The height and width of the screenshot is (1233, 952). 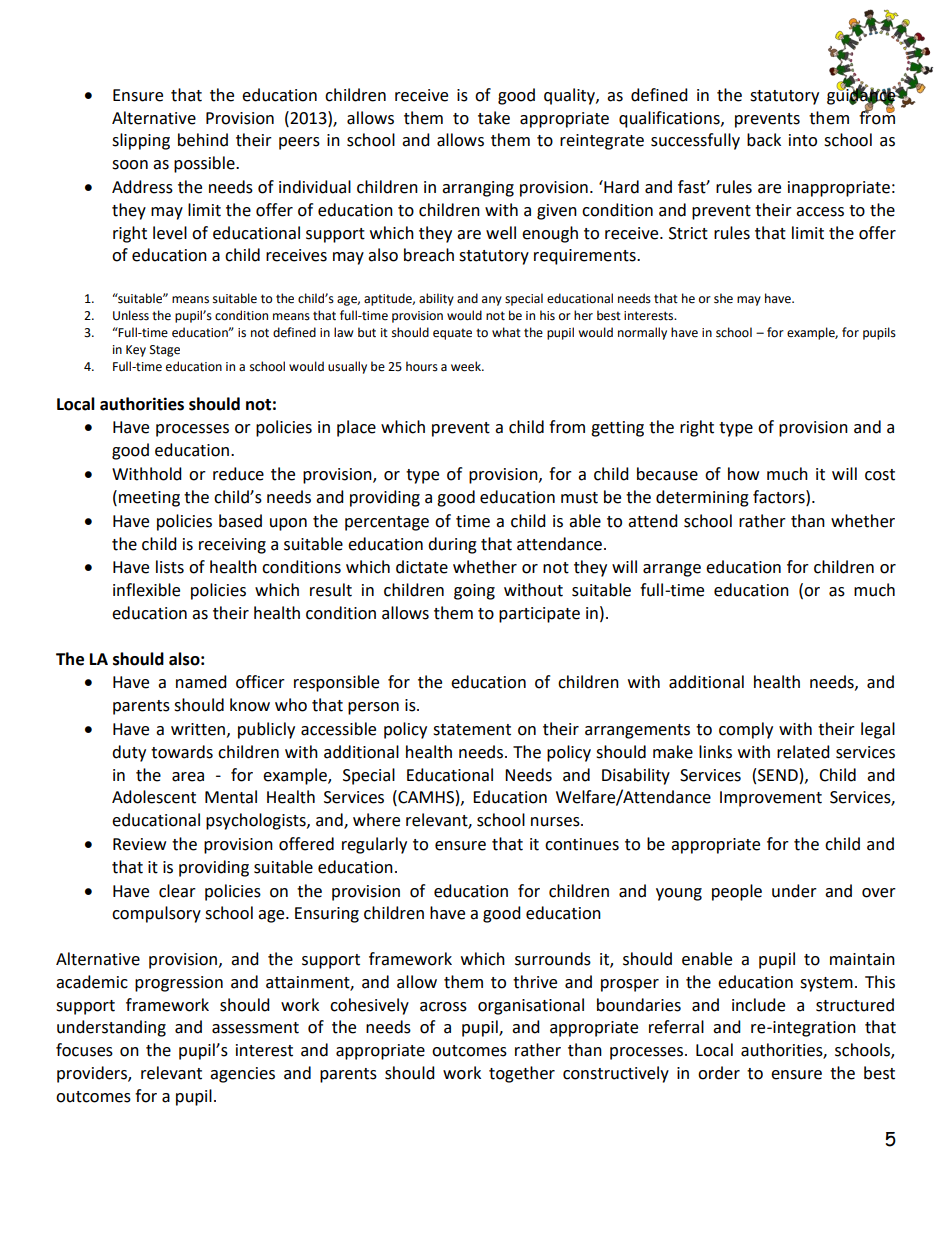 I want to click on how, so click(x=743, y=474).
